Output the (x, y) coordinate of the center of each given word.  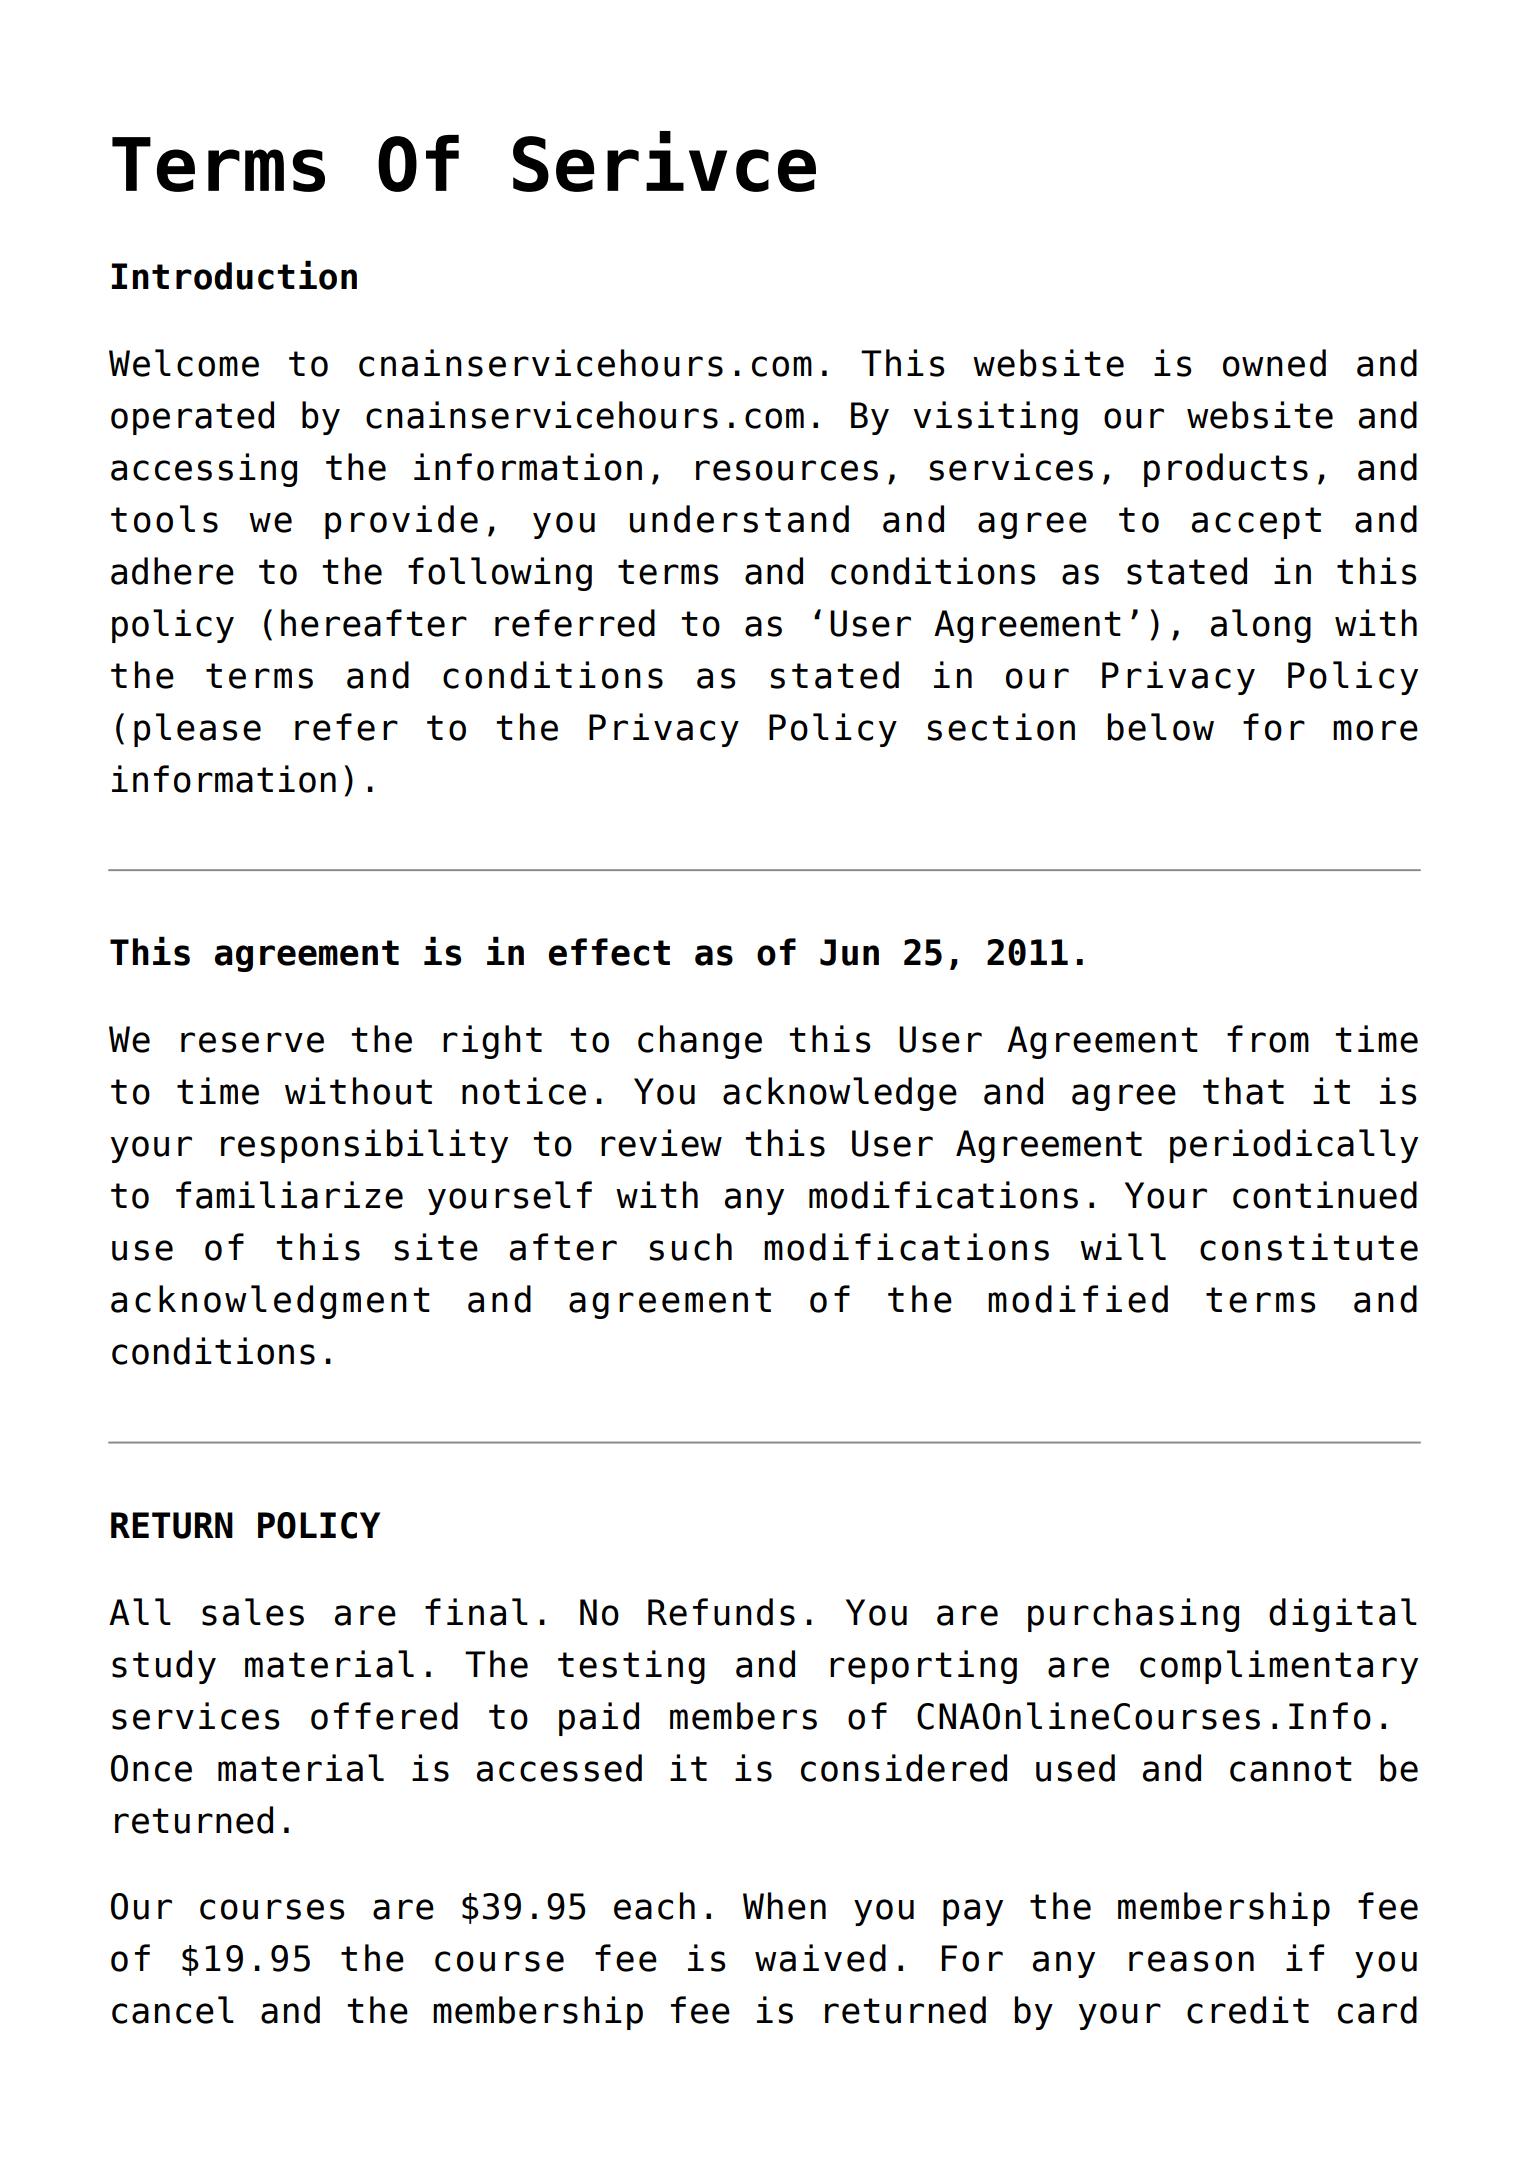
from (1268, 1039)
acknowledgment (270, 1302)
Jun (849, 952)
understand (739, 519)
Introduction (234, 275)
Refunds (721, 1612)
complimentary (1279, 1667)
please (197, 730)
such (691, 1247)
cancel (173, 2010)
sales (253, 1612)
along (1261, 626)
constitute (1309, 1247)
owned (1274, 363)
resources (787, 470)
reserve (252, 1042)
